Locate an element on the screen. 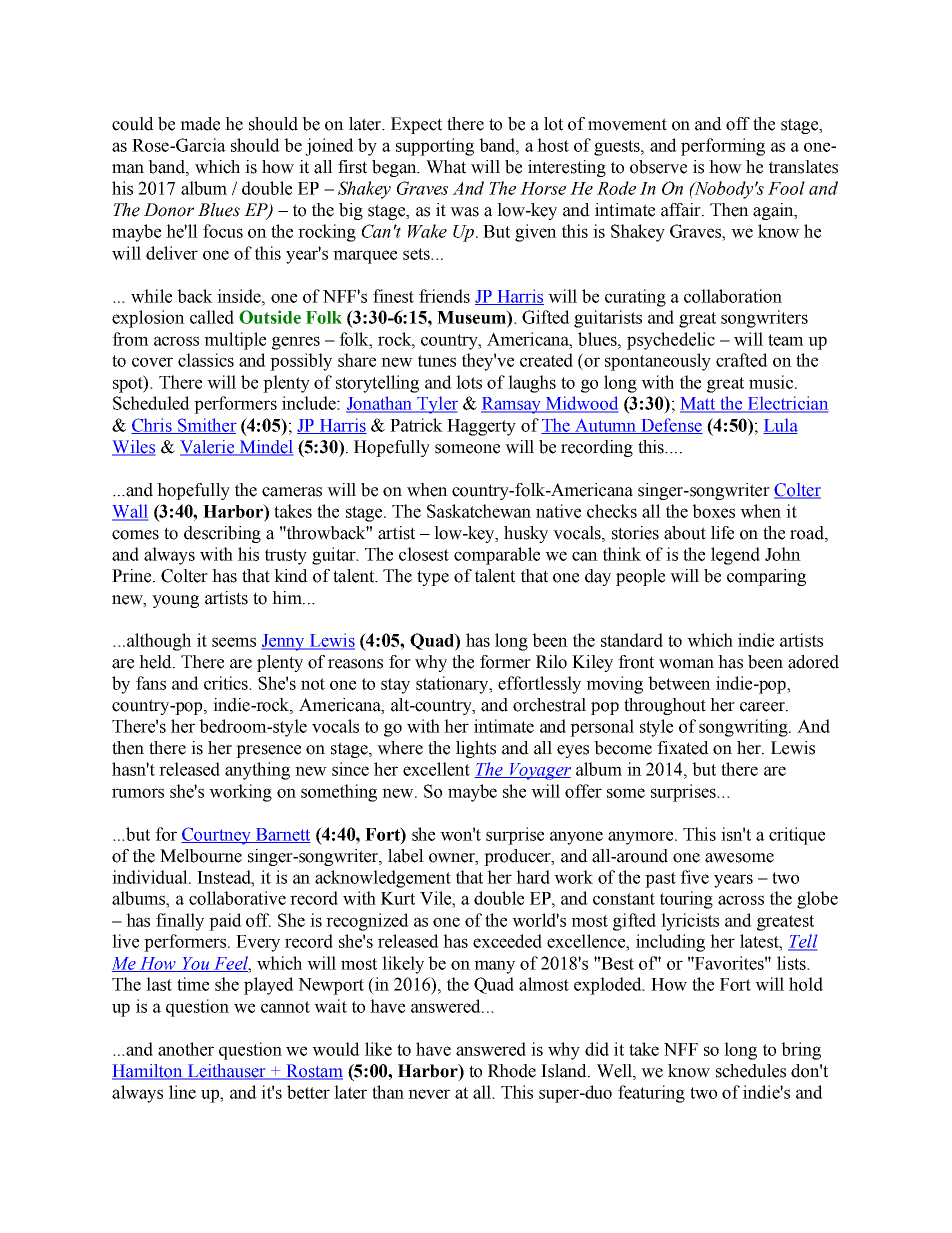 The height and width of the screenshot is (1233, 952). describing is located at coordinates (222, 534).
